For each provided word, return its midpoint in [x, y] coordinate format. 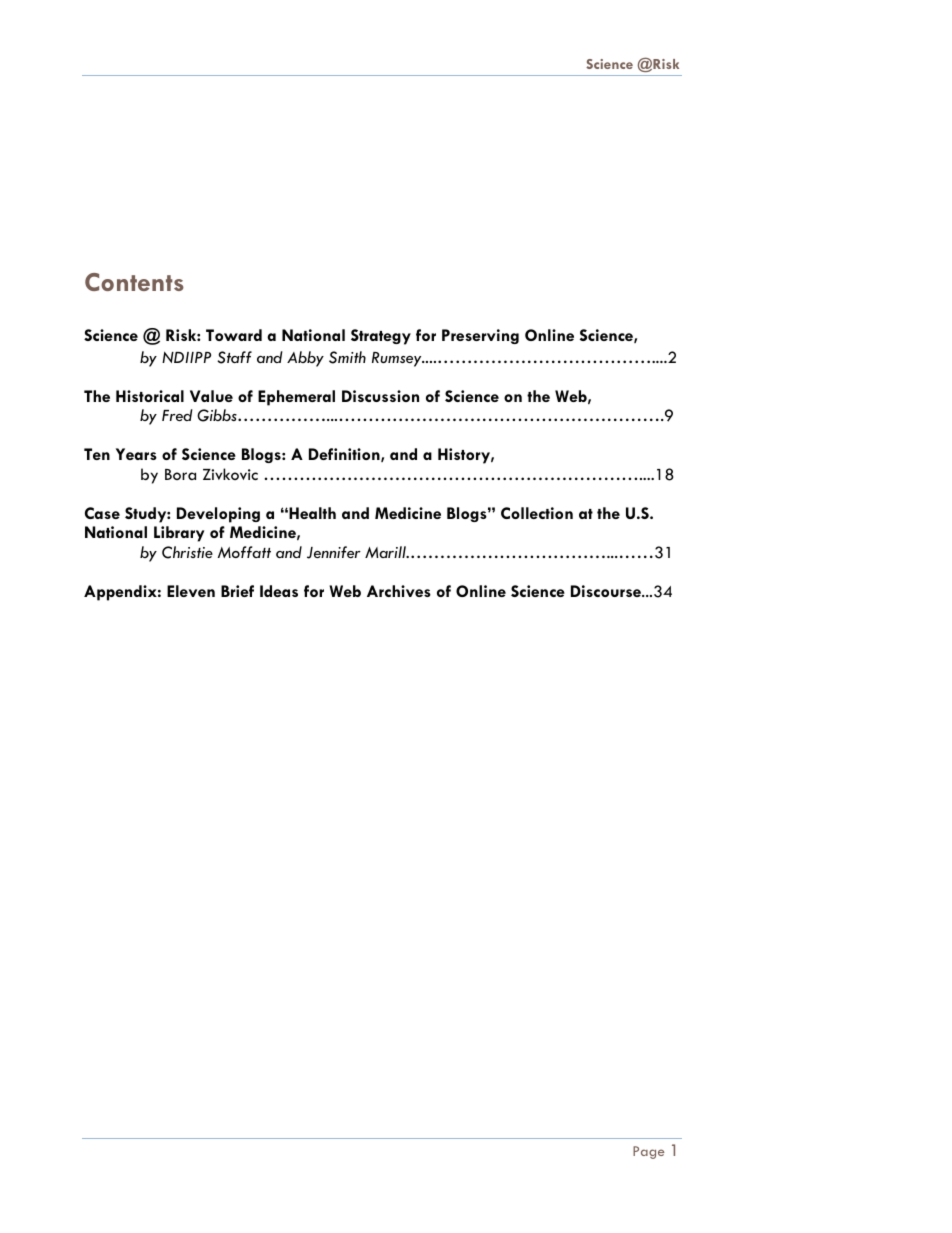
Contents [134, 282]
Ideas [279, 591]
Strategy [381, 337]
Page [648, 1152]
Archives [399, 591]
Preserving [480, 336]
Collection [537, 513]
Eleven [191, 591]
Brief [237, 591]
